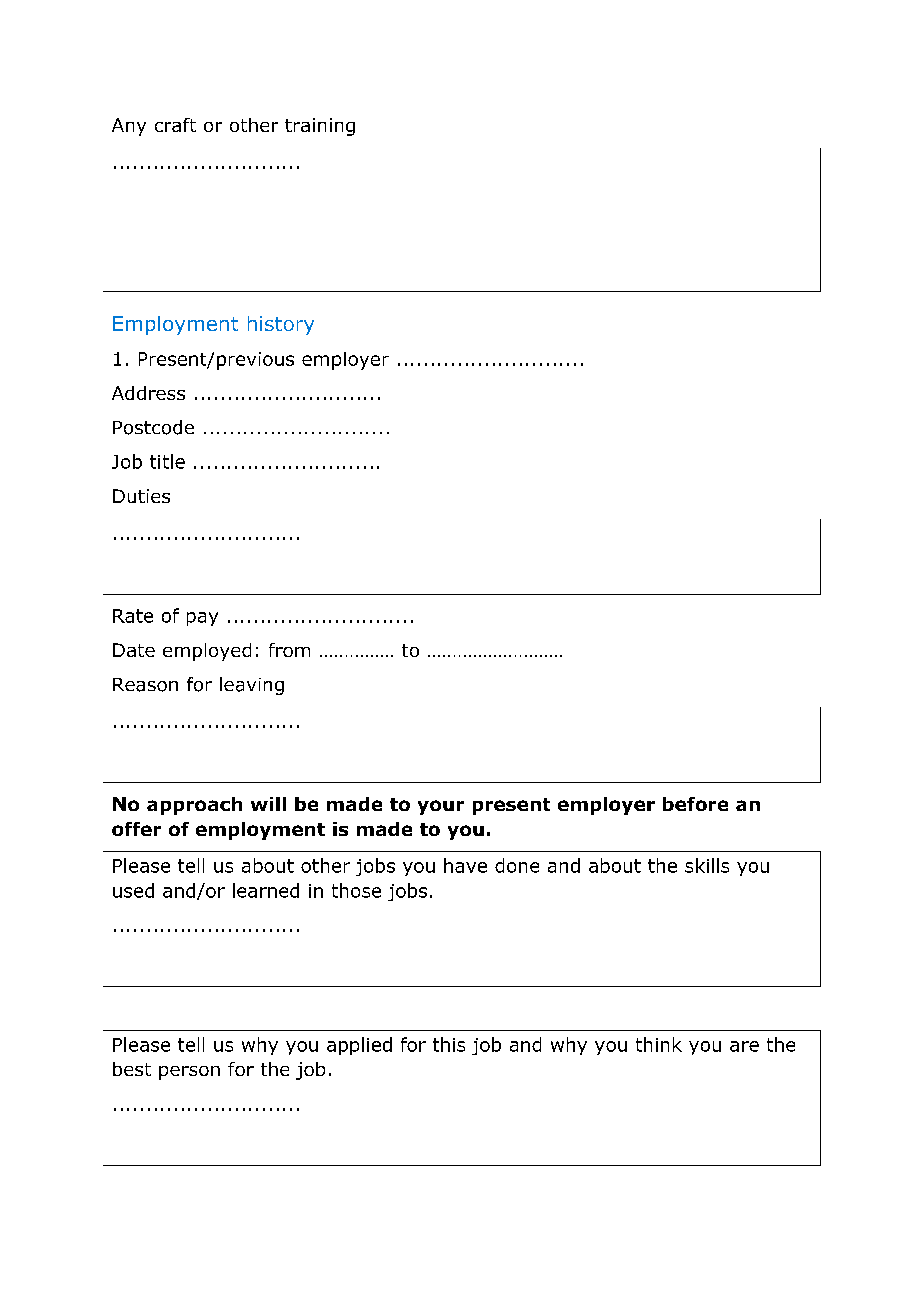 Image resolution: width=924 pixels, height=1308 pixels. What do you see at coordinates (175, 125) in the screenshot?
I see `craft` at bounding box center [175, 125].
